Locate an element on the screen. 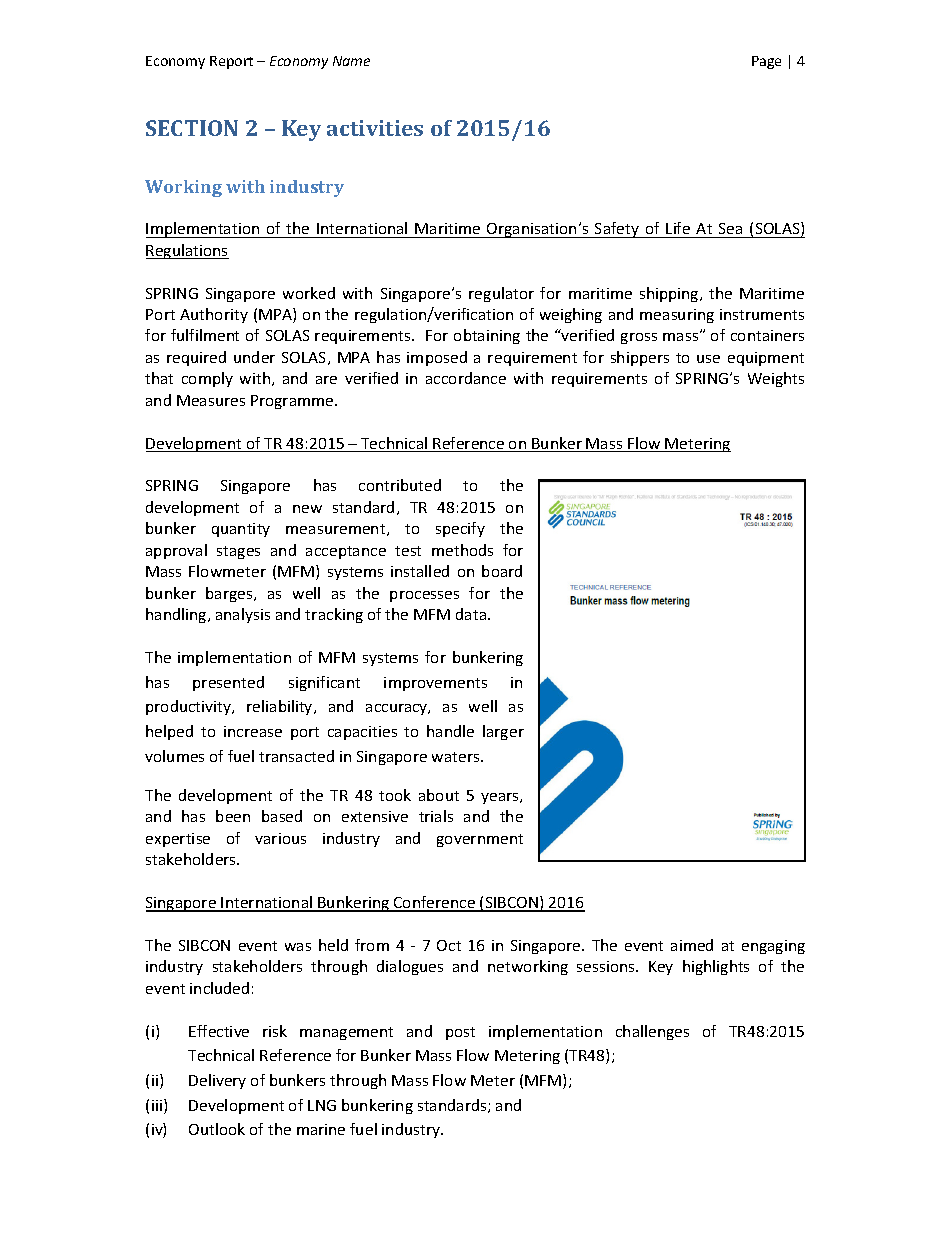  post is located at coordinates (460, 1033).
